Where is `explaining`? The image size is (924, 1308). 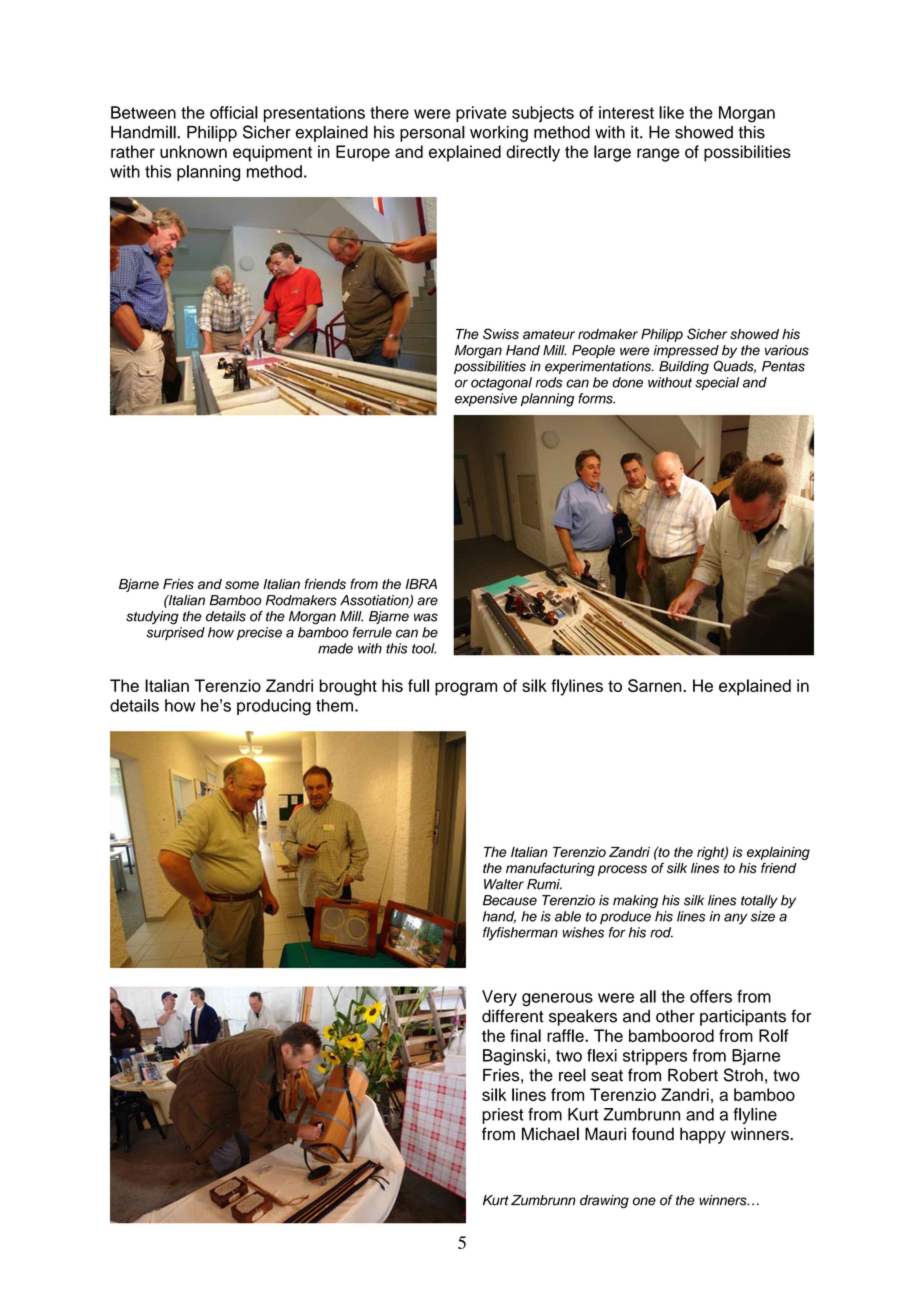
explaining is located at coordinates (778, 853).
